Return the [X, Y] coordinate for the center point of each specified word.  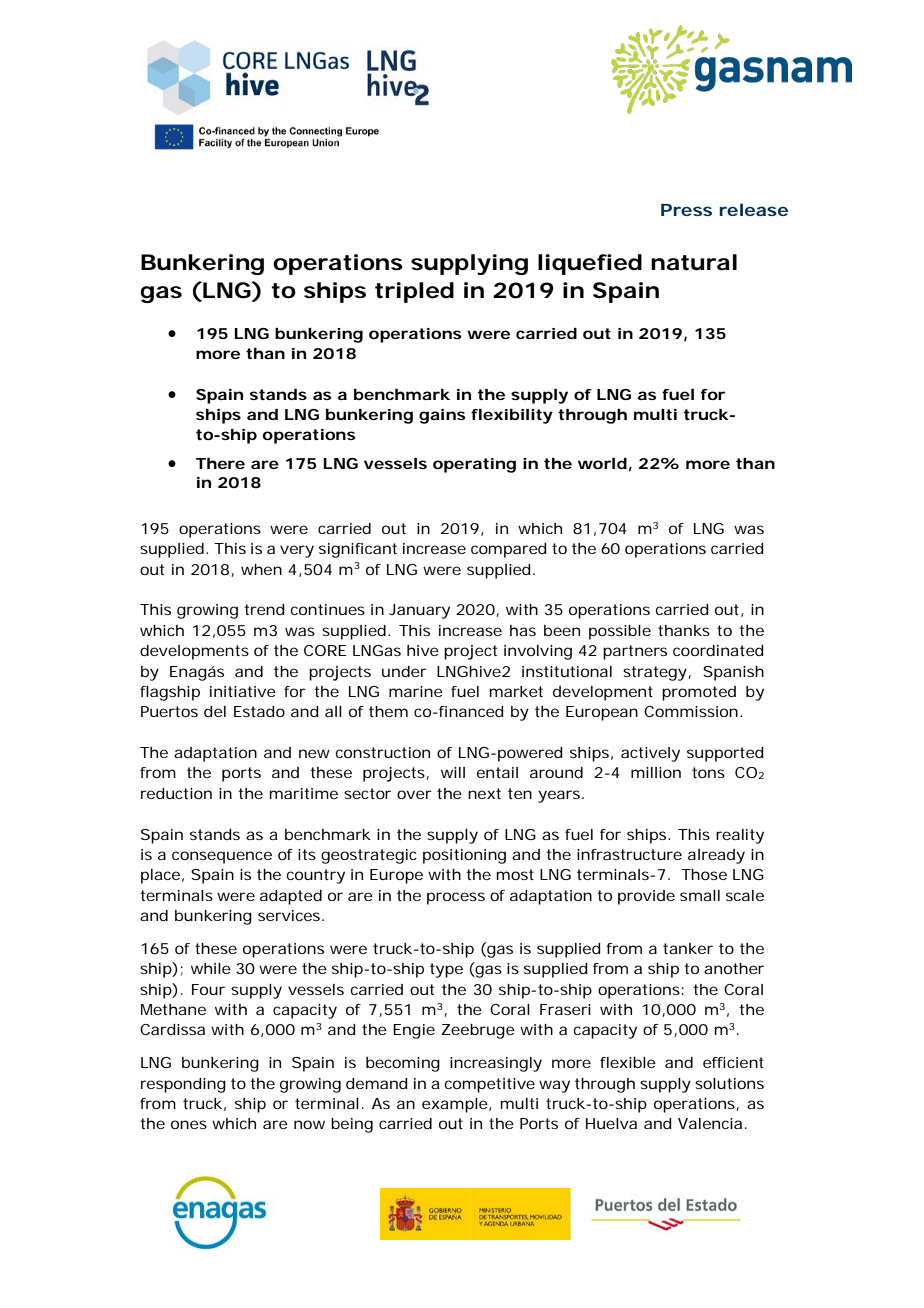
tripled [414, 292]
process [456, 898]
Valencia [712, 1123]
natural [694, 262]
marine [416, 691]
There [220, 463]
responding [183, 1085]
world [602, 463]
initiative [243, 691]
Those [704, 874]
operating [474, 465]
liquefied [590, 264]
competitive [490, 1085]
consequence [222, 857]
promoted [699, 693]
